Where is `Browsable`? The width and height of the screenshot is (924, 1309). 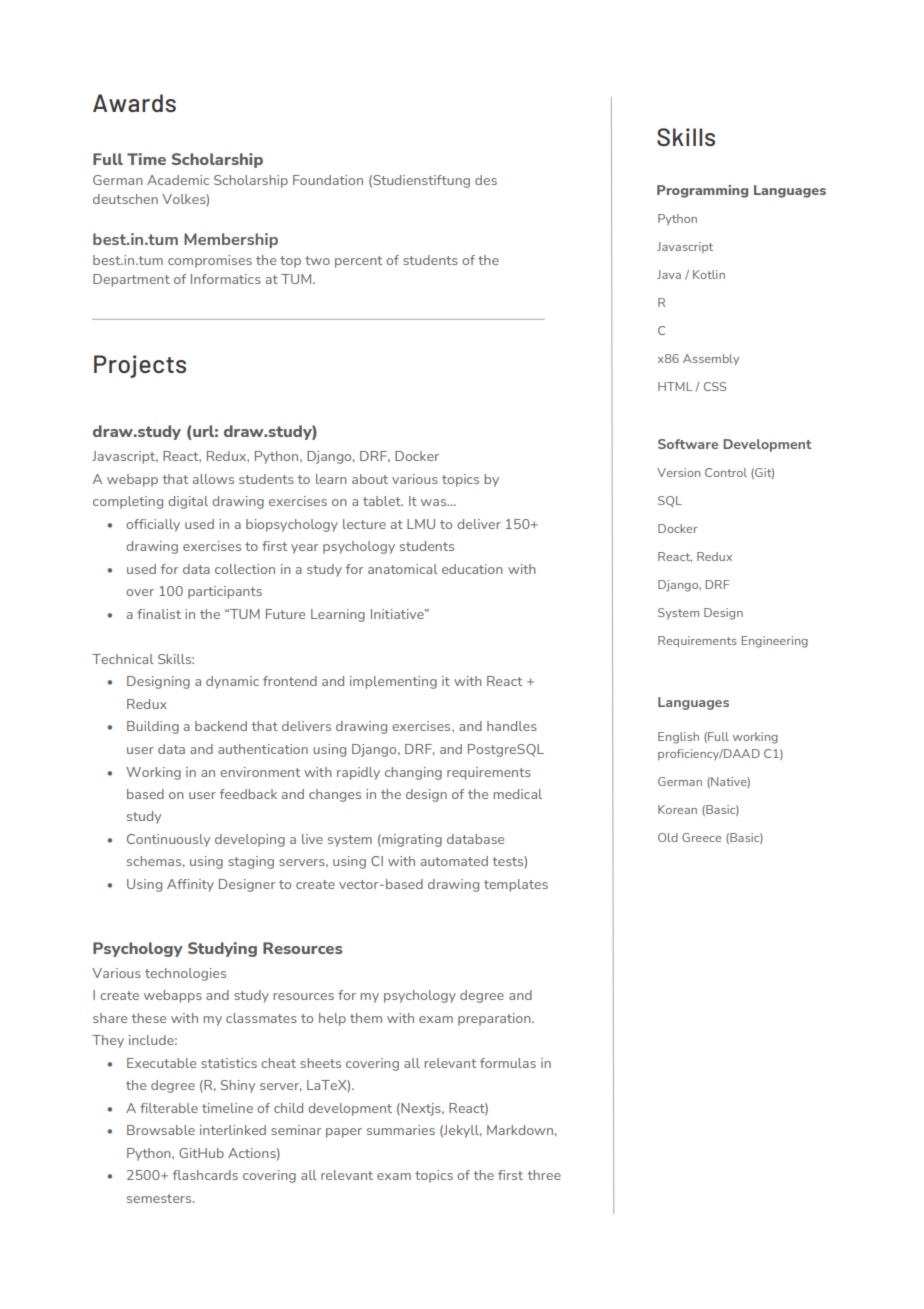 Browsable is located at coordinates (161, 1130).
